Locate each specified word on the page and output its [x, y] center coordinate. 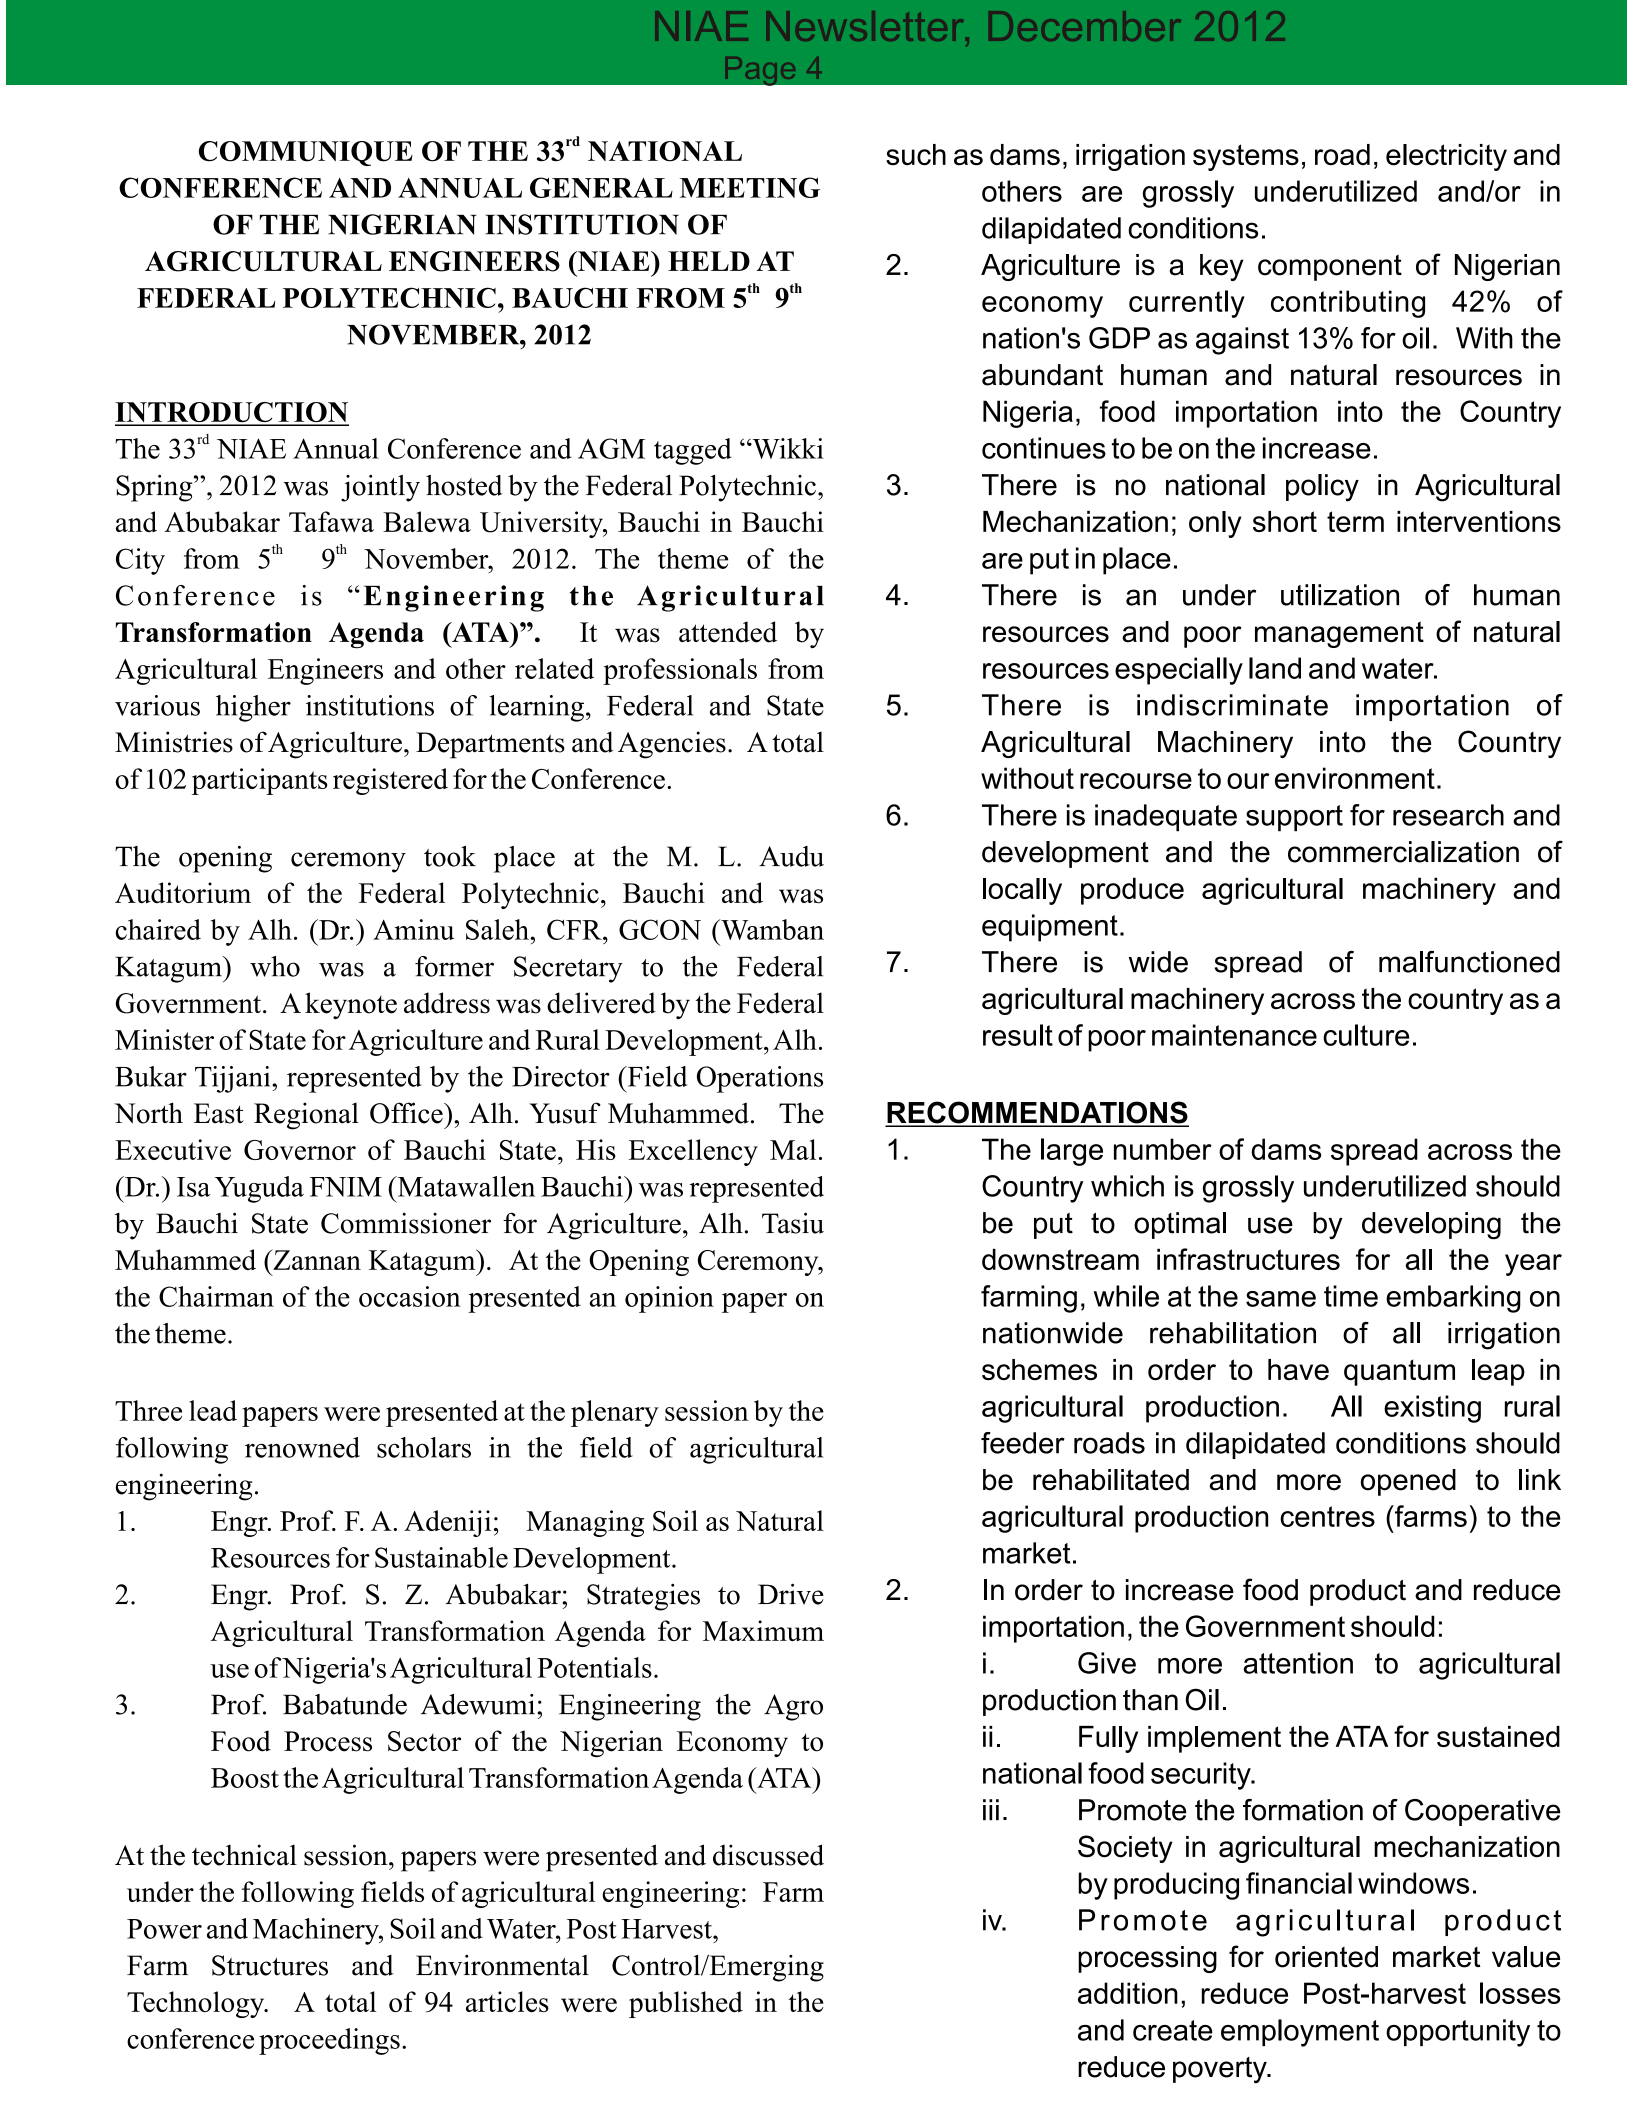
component [1330, 267]
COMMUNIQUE [306, 153]
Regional [306, 1116]
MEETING [750, 187]
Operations [760, 1079]
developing [1431, 1226]
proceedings [329, 2041]
